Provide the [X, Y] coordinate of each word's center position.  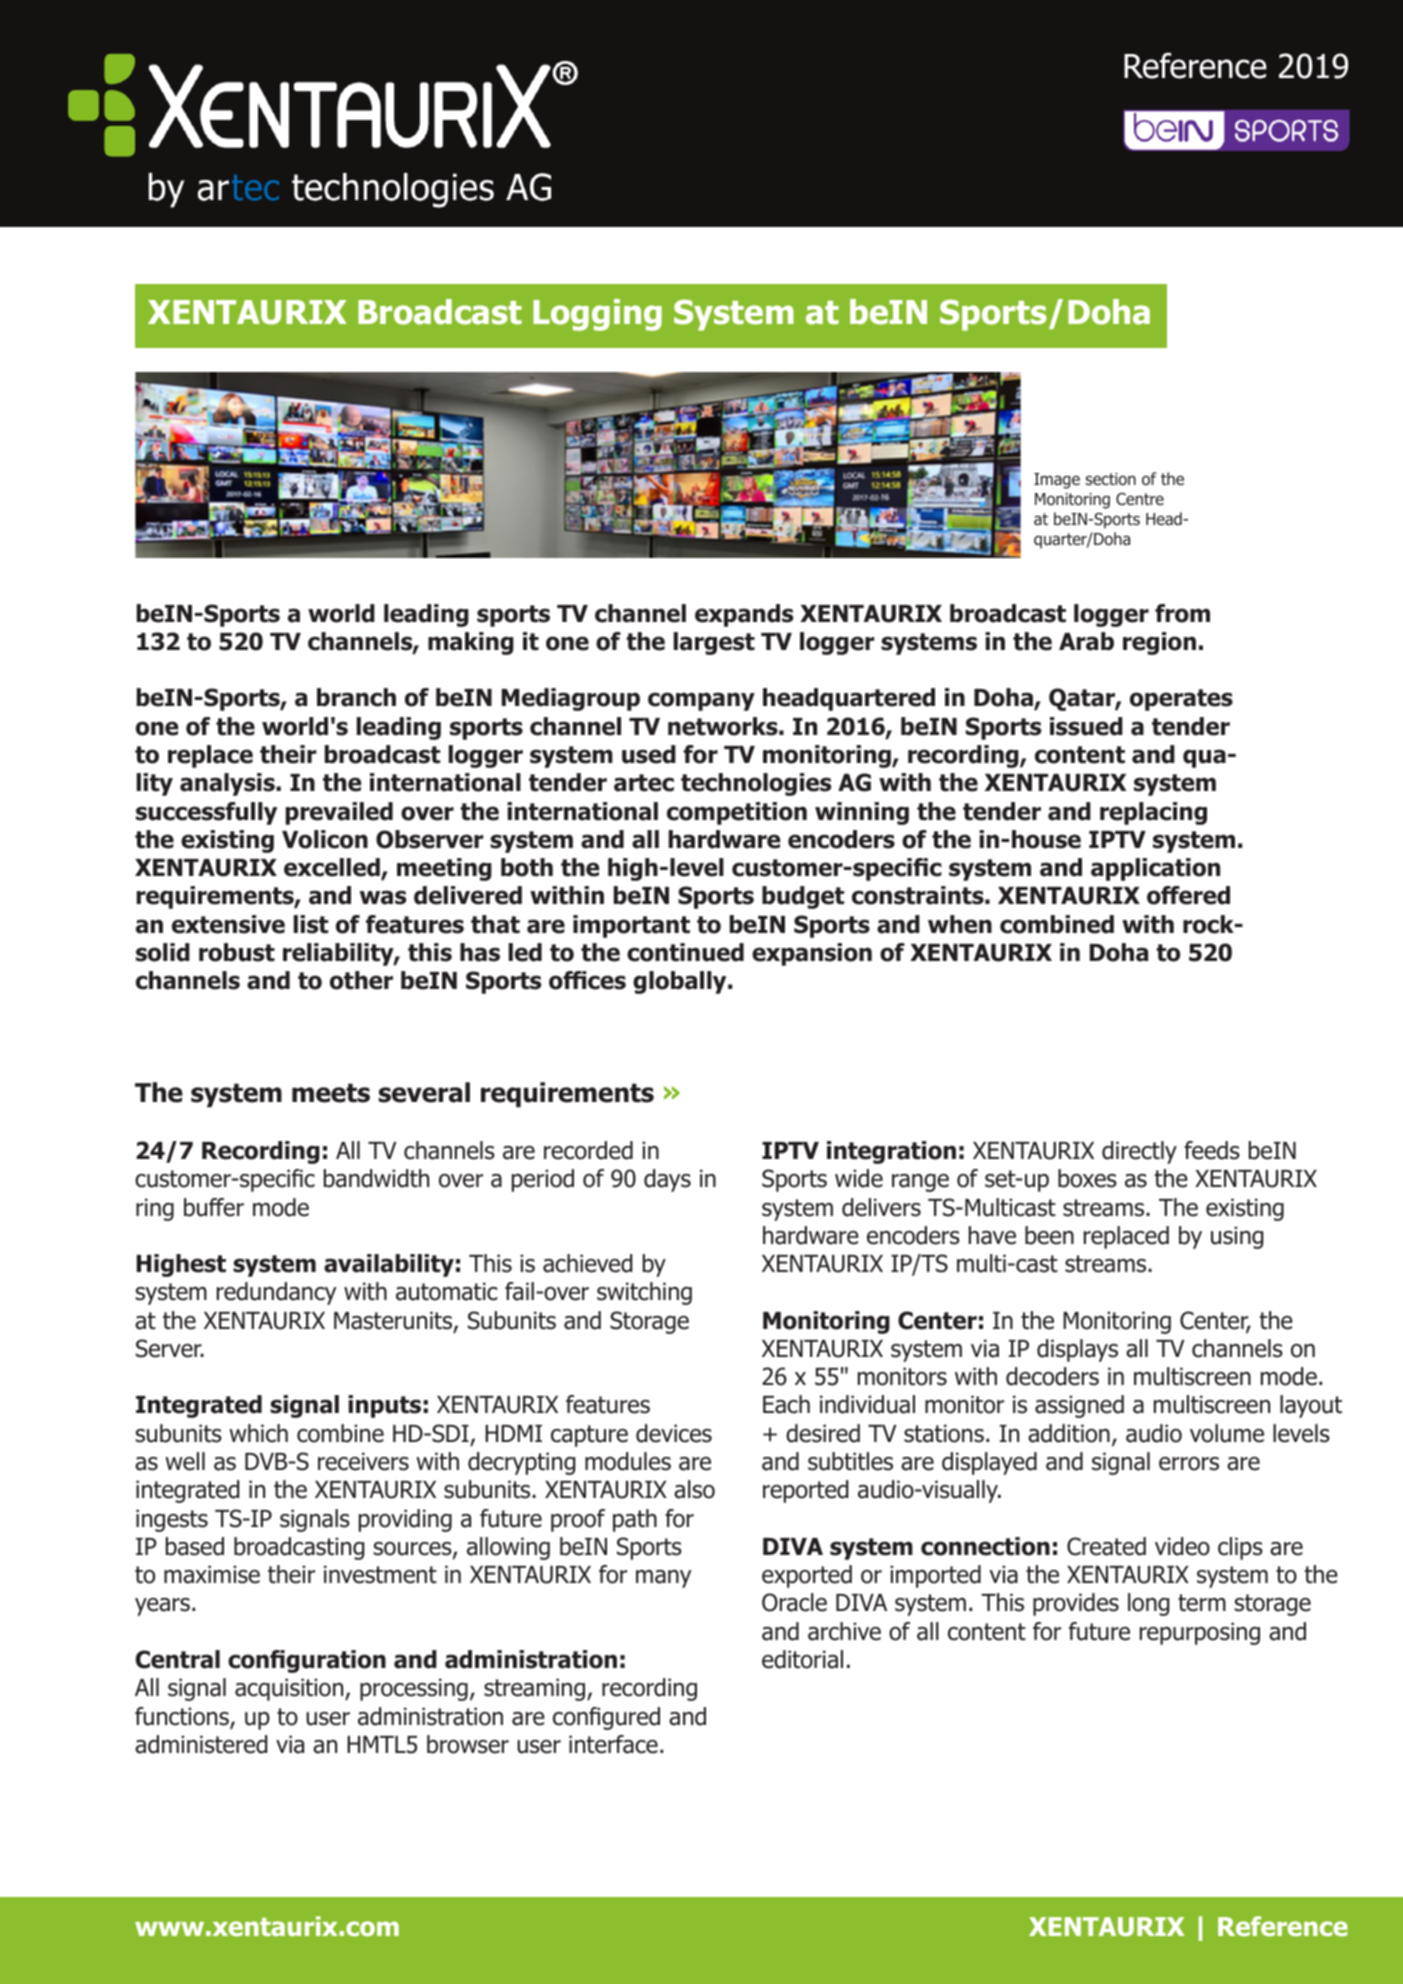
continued [685, 952]
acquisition [290, 1689]
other [361, 980]
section [1111, 479]
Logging [597, 315]
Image [1057, 481]
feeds [1212, 1150]
